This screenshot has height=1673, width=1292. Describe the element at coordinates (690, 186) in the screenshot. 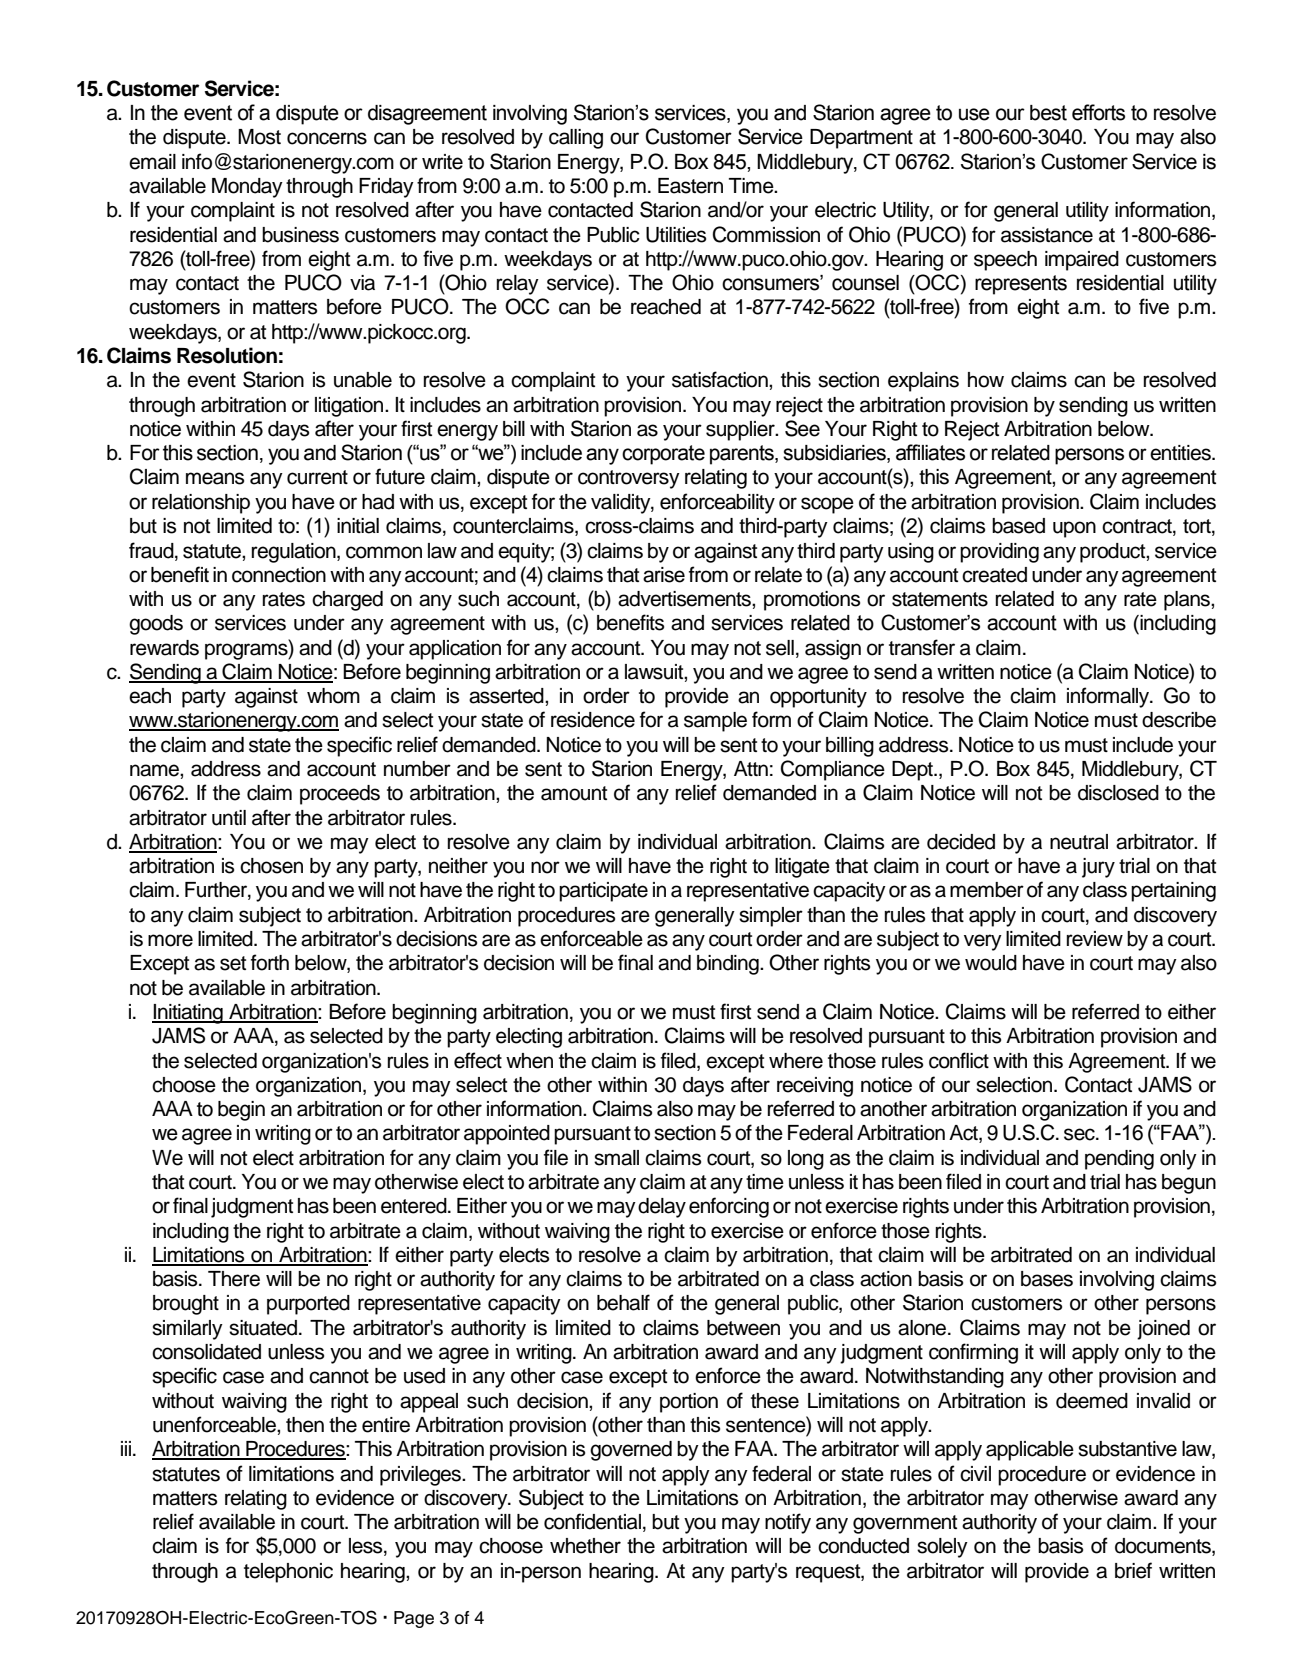

I see `Eastern` at that location.
